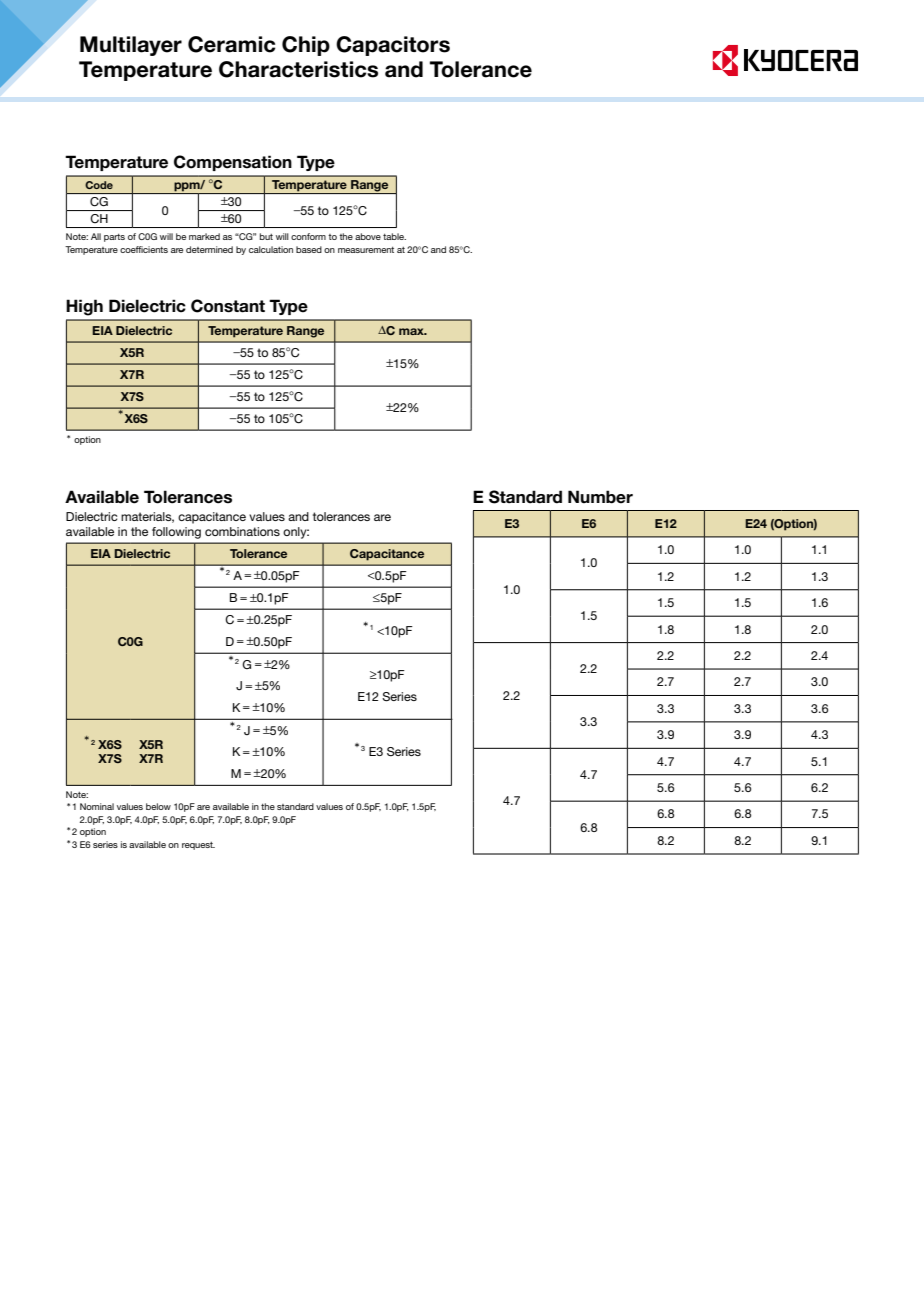 This screenshot has height=1308, width=924. Describe the element at coordinates (600, 497) in the screenshot. I see `Number` at that location.
